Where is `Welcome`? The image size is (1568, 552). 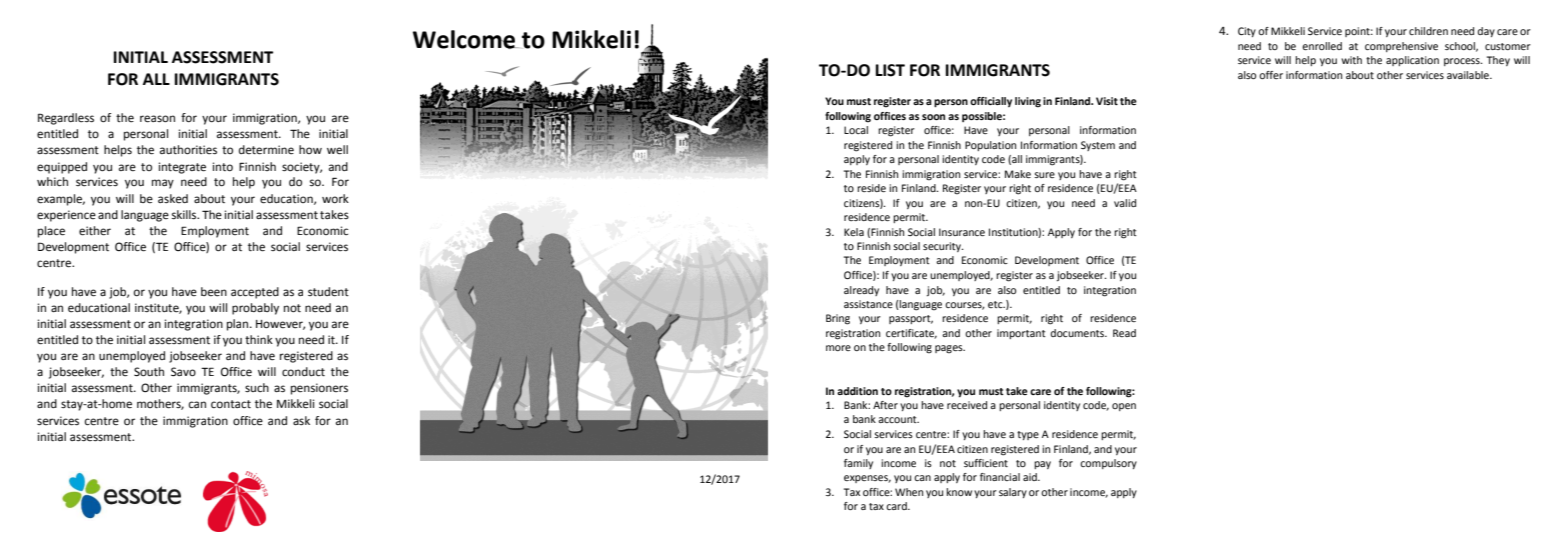
Welcome is located at coordinates (465, 39).
